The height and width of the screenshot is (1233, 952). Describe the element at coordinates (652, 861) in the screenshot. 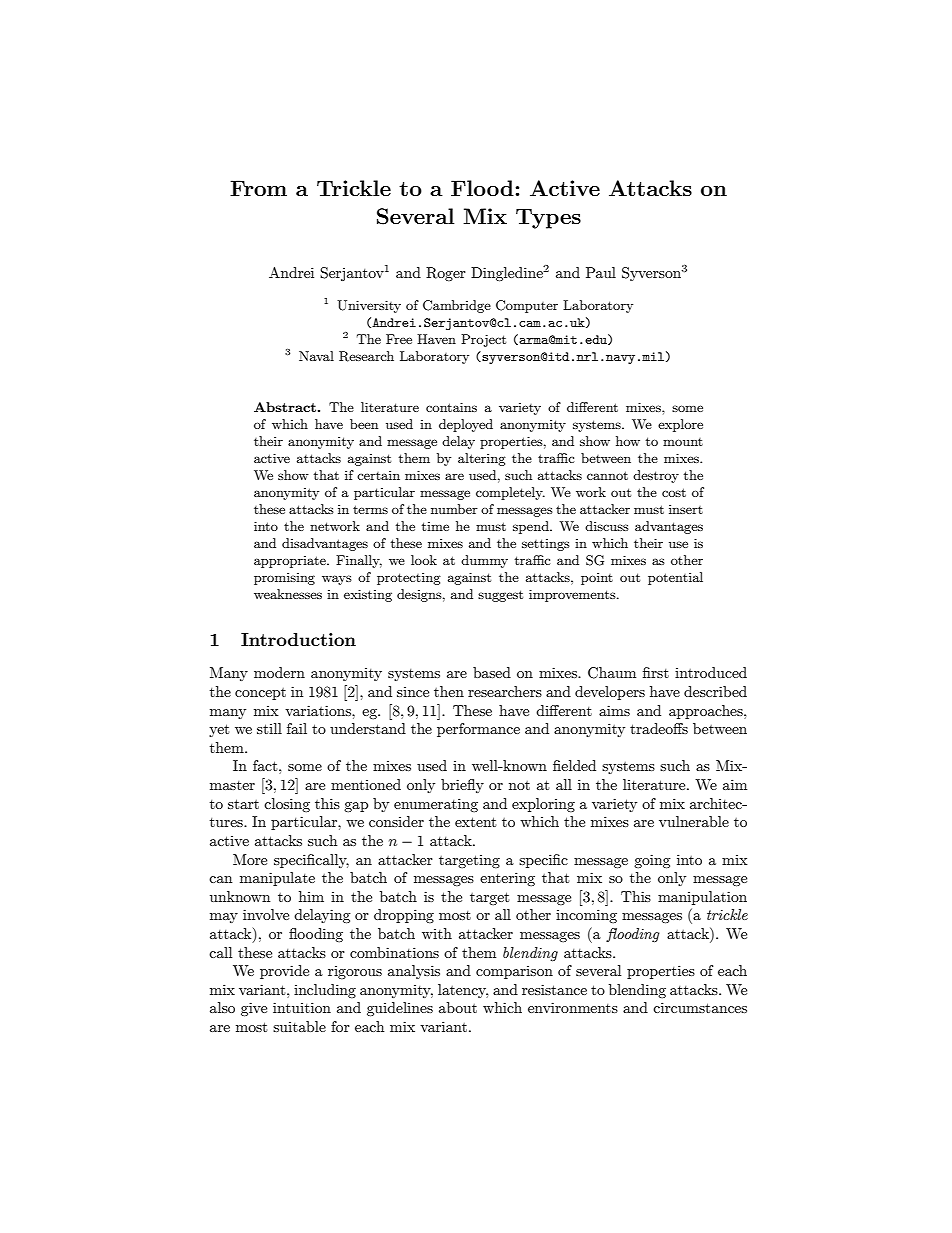

I see `going` at that location.
